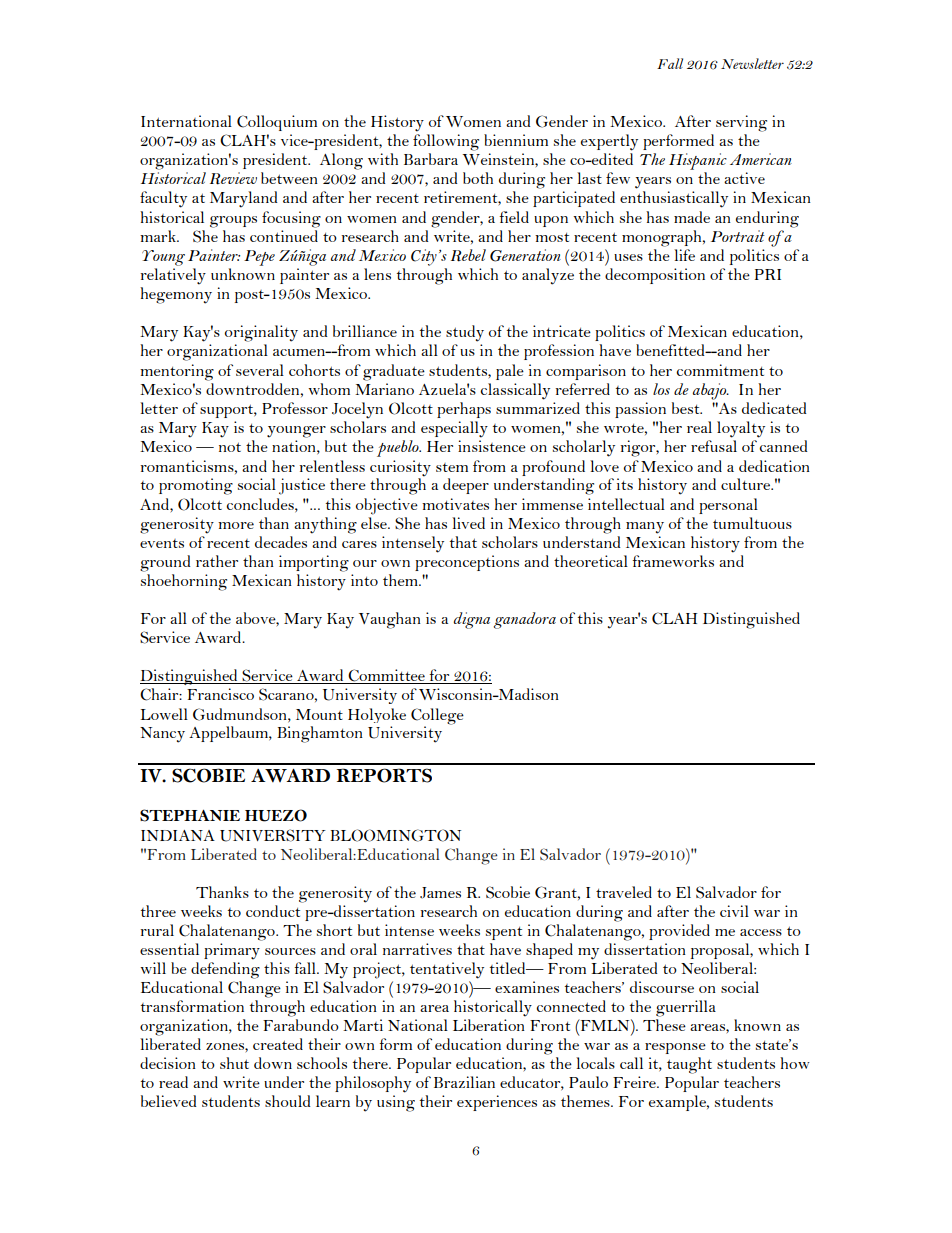  I want to click on James, so click(440, 893).
